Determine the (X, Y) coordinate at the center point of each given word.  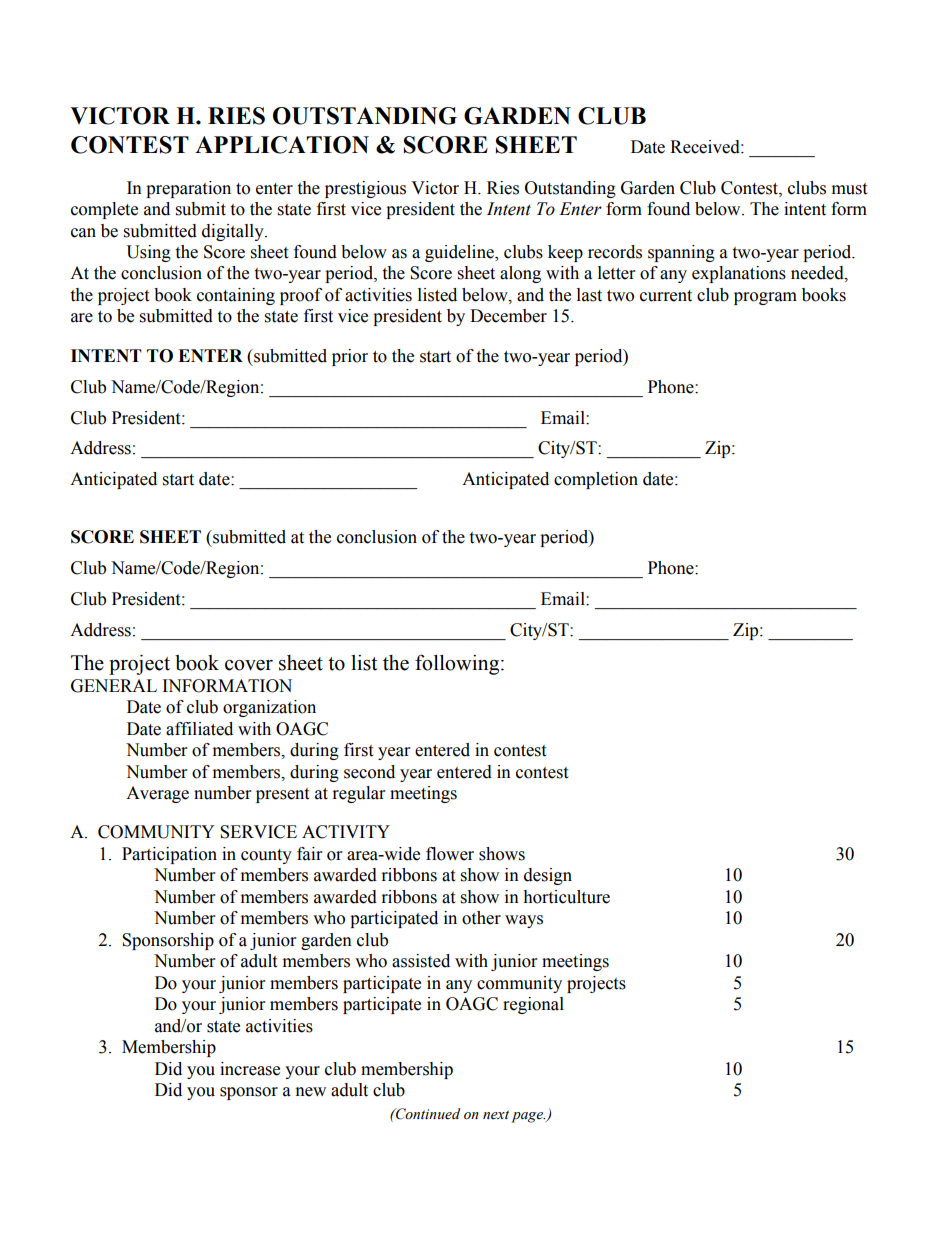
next (496, 1115)
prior (350, 357)
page (528, 1117)
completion (596, 480)
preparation (188, 189)
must (849, 189)
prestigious (365, 189)
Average (157, 794)
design (548, 876)
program (765, 298)
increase (250, 1069)
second (369, 772)
